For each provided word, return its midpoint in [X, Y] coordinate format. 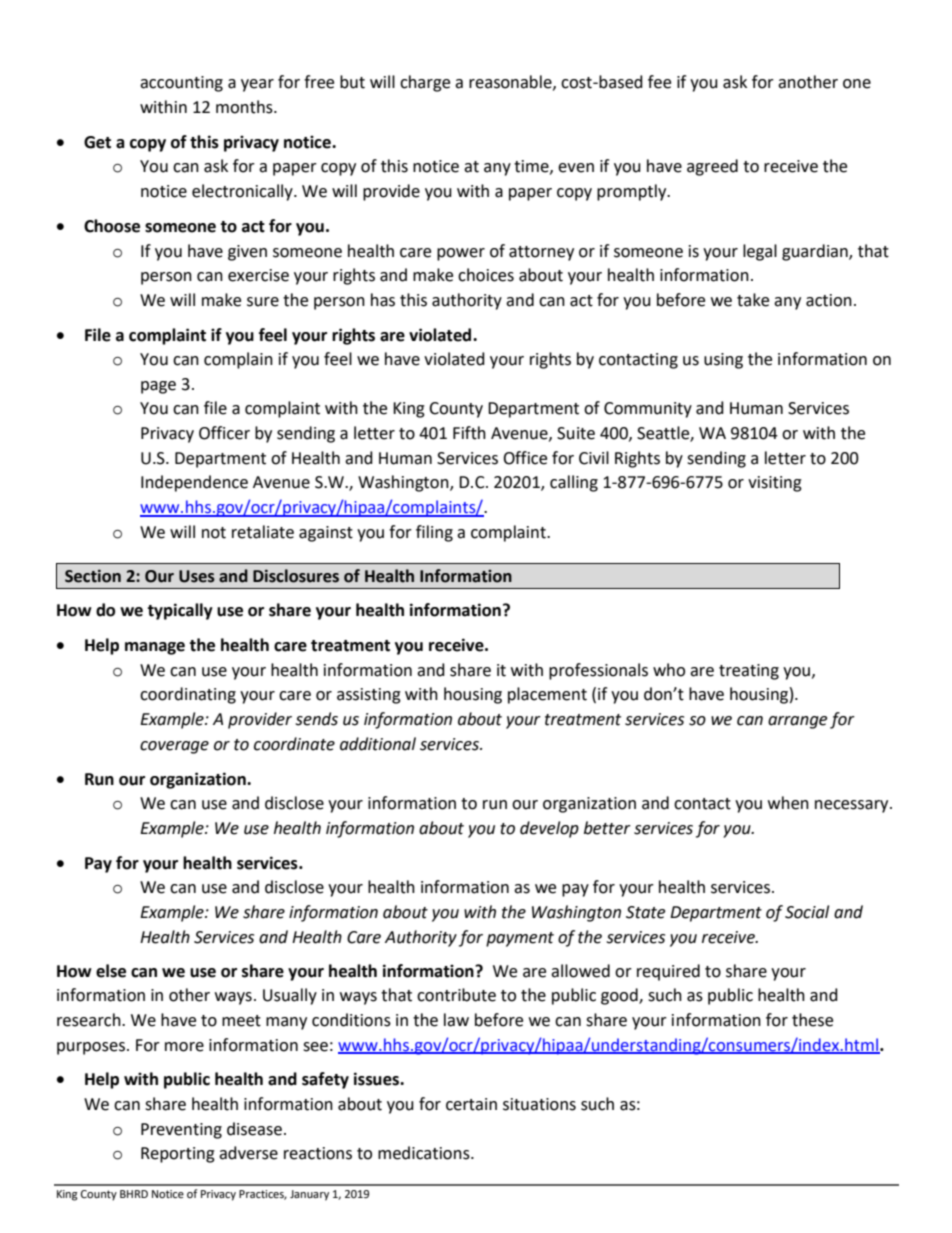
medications [425, 1153]
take [753, 300]
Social [807, 912]
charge [425, 83]
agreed [712, 167]
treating [749, 672]
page [158, 387]
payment [520, 939]
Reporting [178, 1155]
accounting [181, 84]
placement [547, 695]
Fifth [469, 433]
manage [155, 648]
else [111, 971]
